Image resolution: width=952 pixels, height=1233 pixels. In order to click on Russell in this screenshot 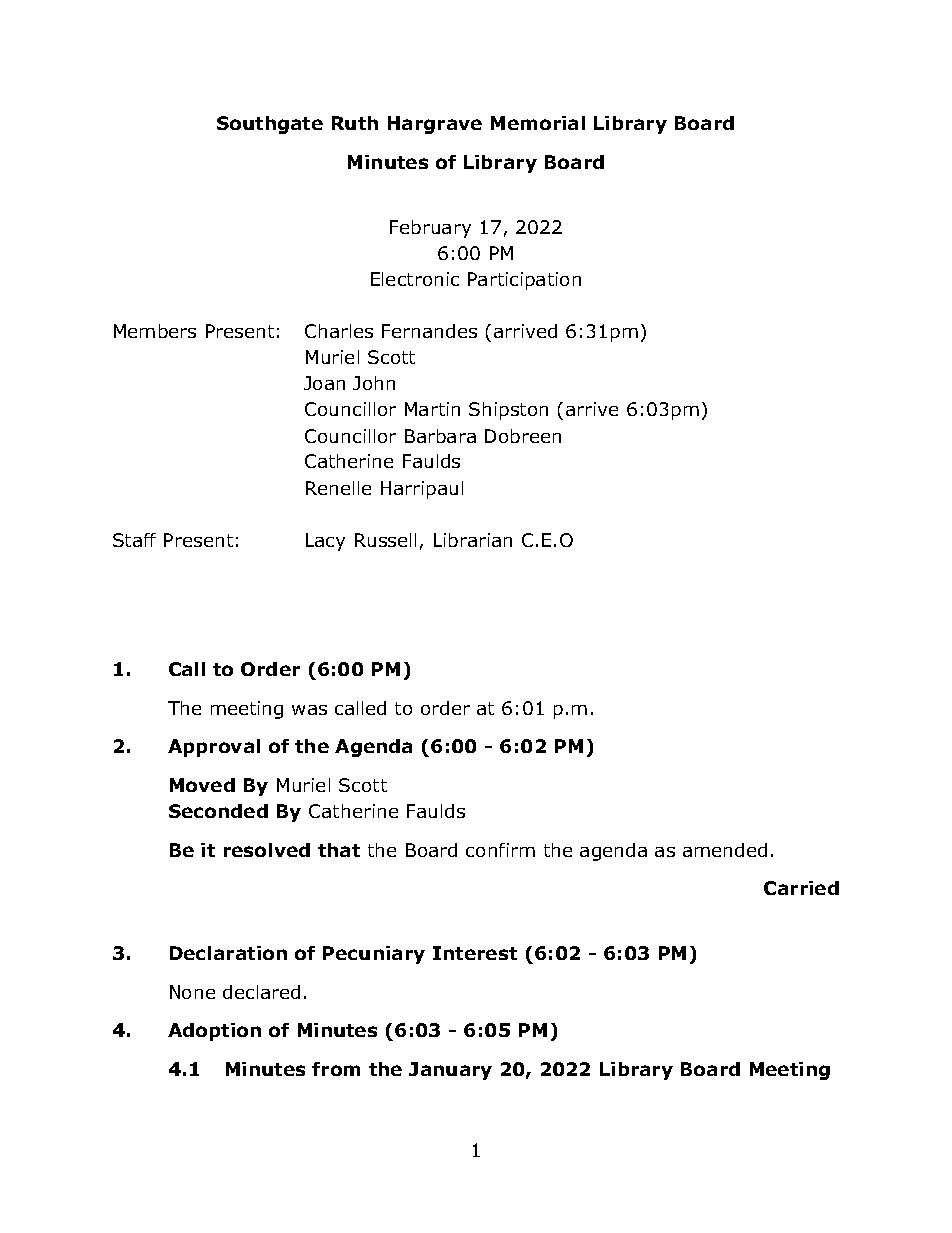, I will do `click(385, 540)`.
